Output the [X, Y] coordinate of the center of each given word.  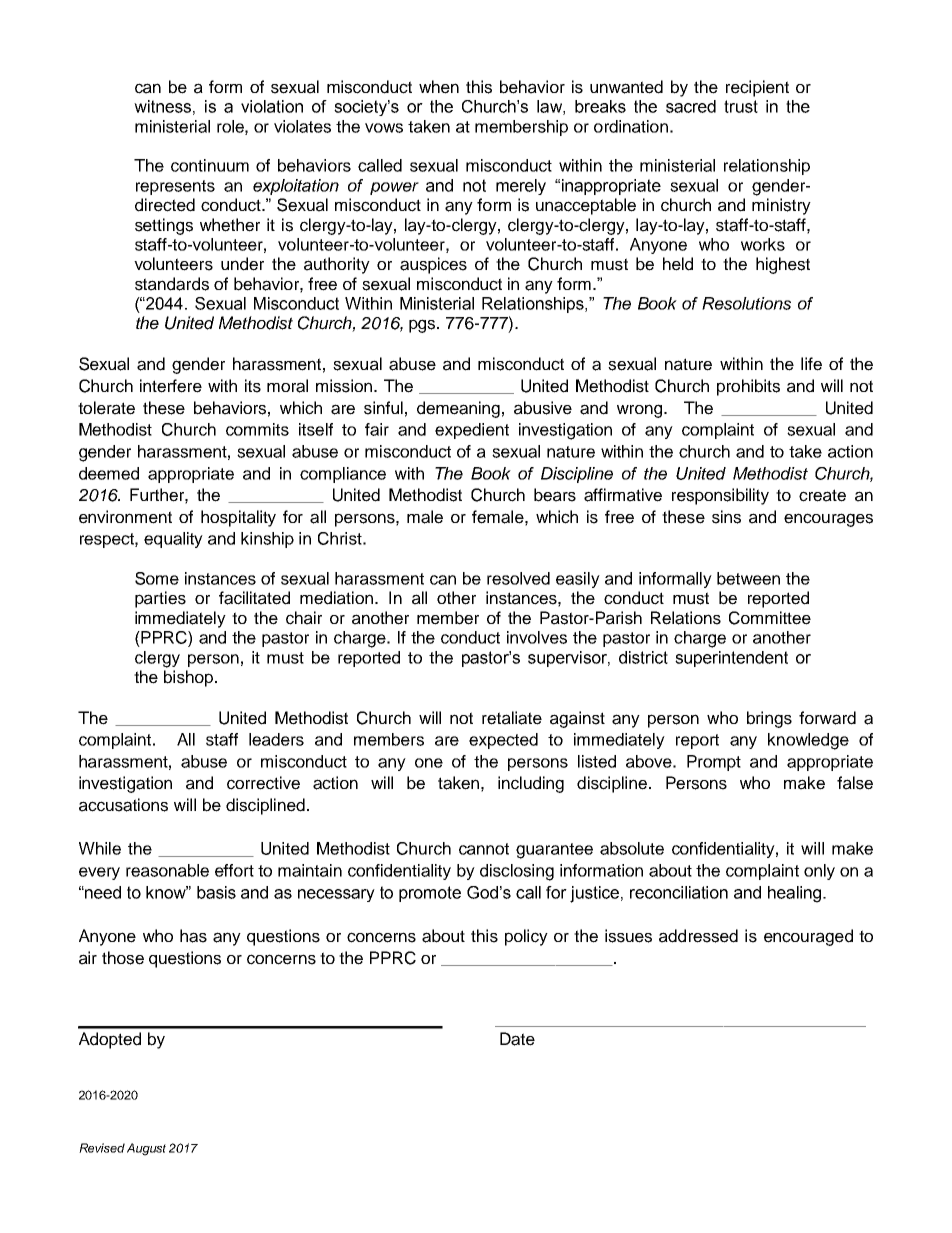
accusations [123, 805]
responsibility [720, 496]
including [531, 784]
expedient [472, 431]
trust [741, 106]
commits [257, 429]
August [146, 1149]
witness [162, 106]
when [439, 87]
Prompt [714, 763]
